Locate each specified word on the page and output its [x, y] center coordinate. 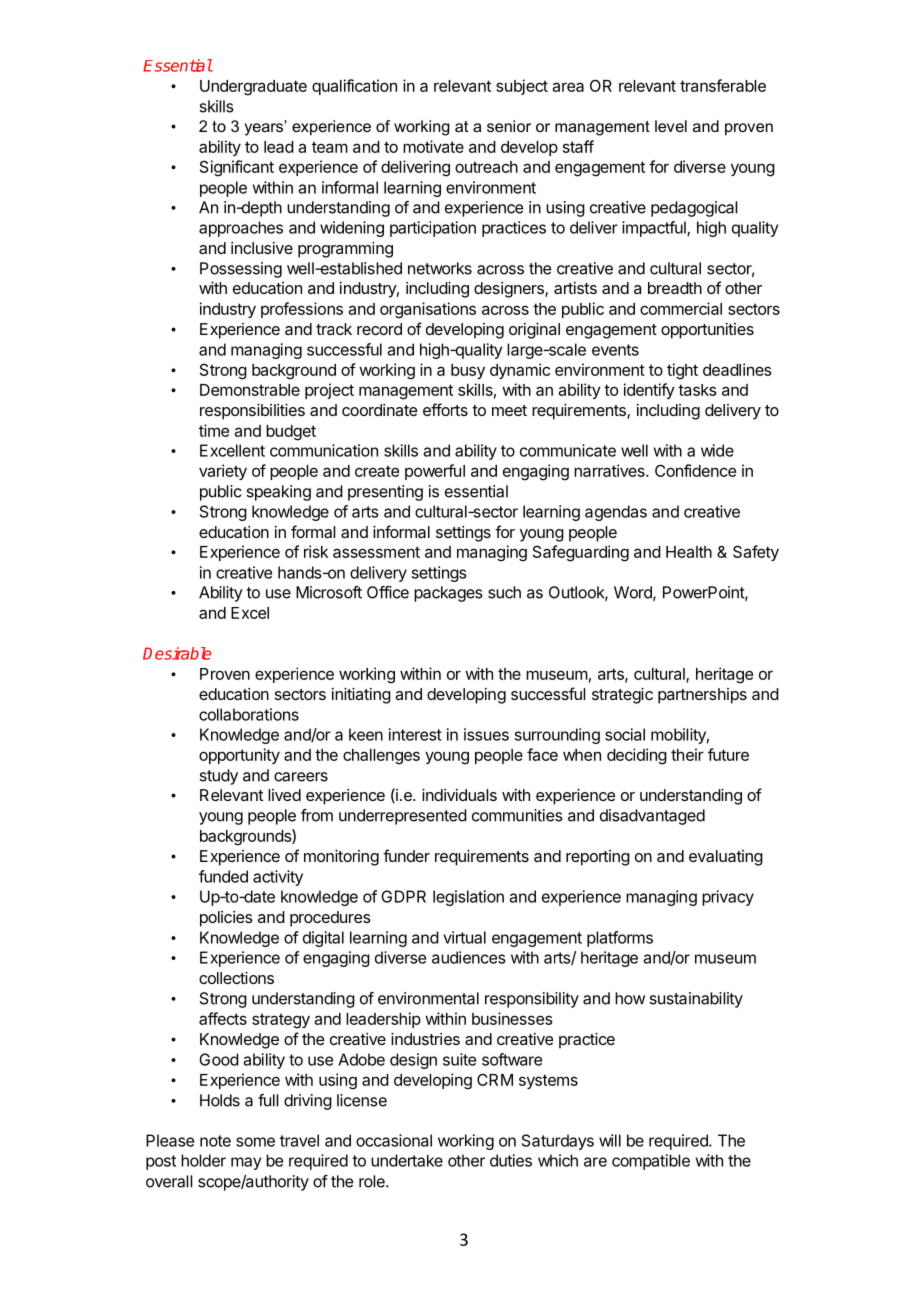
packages [448, 594]
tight [682, 371]
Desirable [177, 653]
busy [468, 371]
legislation [468, 898]
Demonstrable [250, 390]
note [215, 1141]
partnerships [702, 696]
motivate [433, 146]
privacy [728, 898]
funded [223, 876]
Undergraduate [253, 88]
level [671, 126]
